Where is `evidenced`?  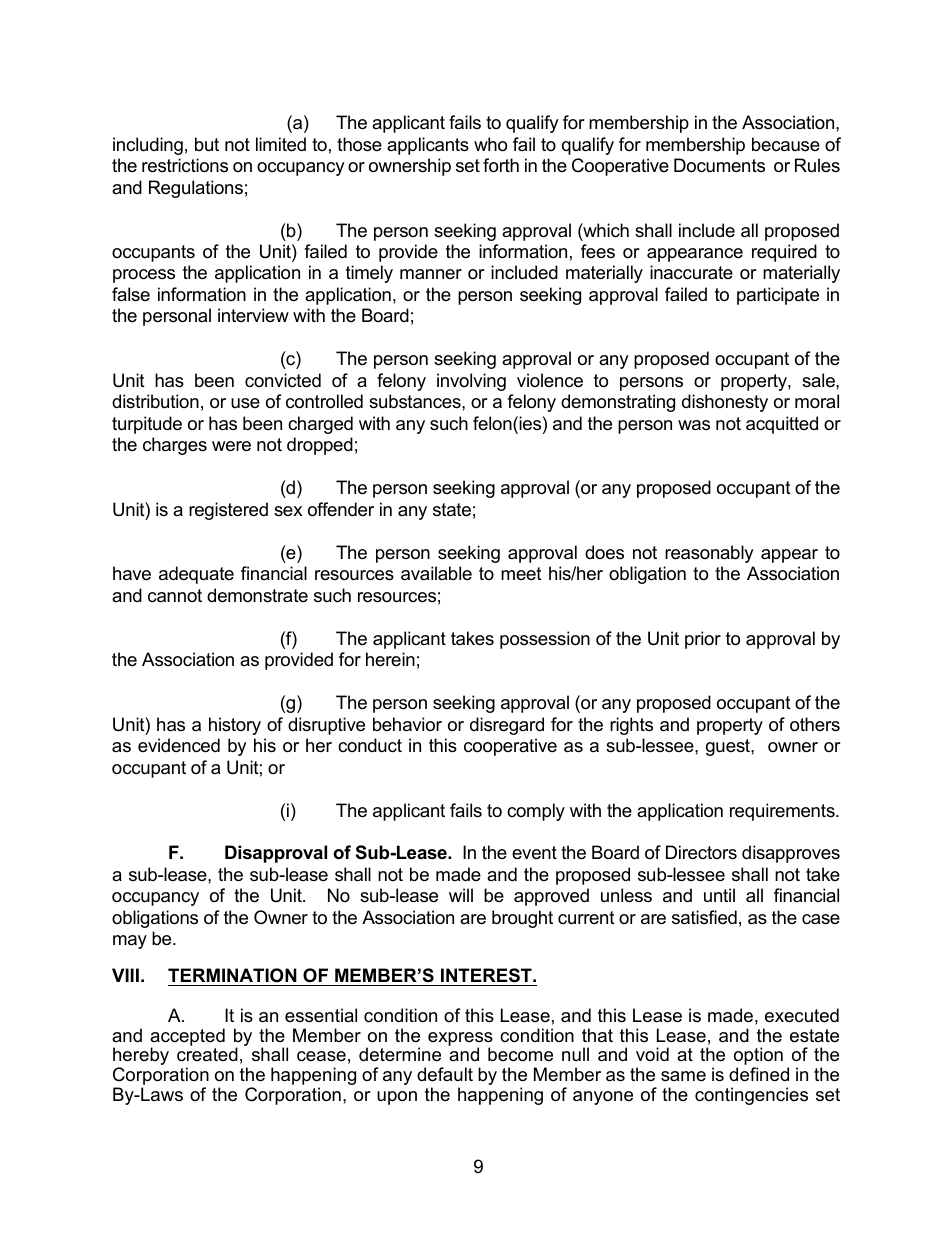
evidenced is located at coordinates (179, 745).
